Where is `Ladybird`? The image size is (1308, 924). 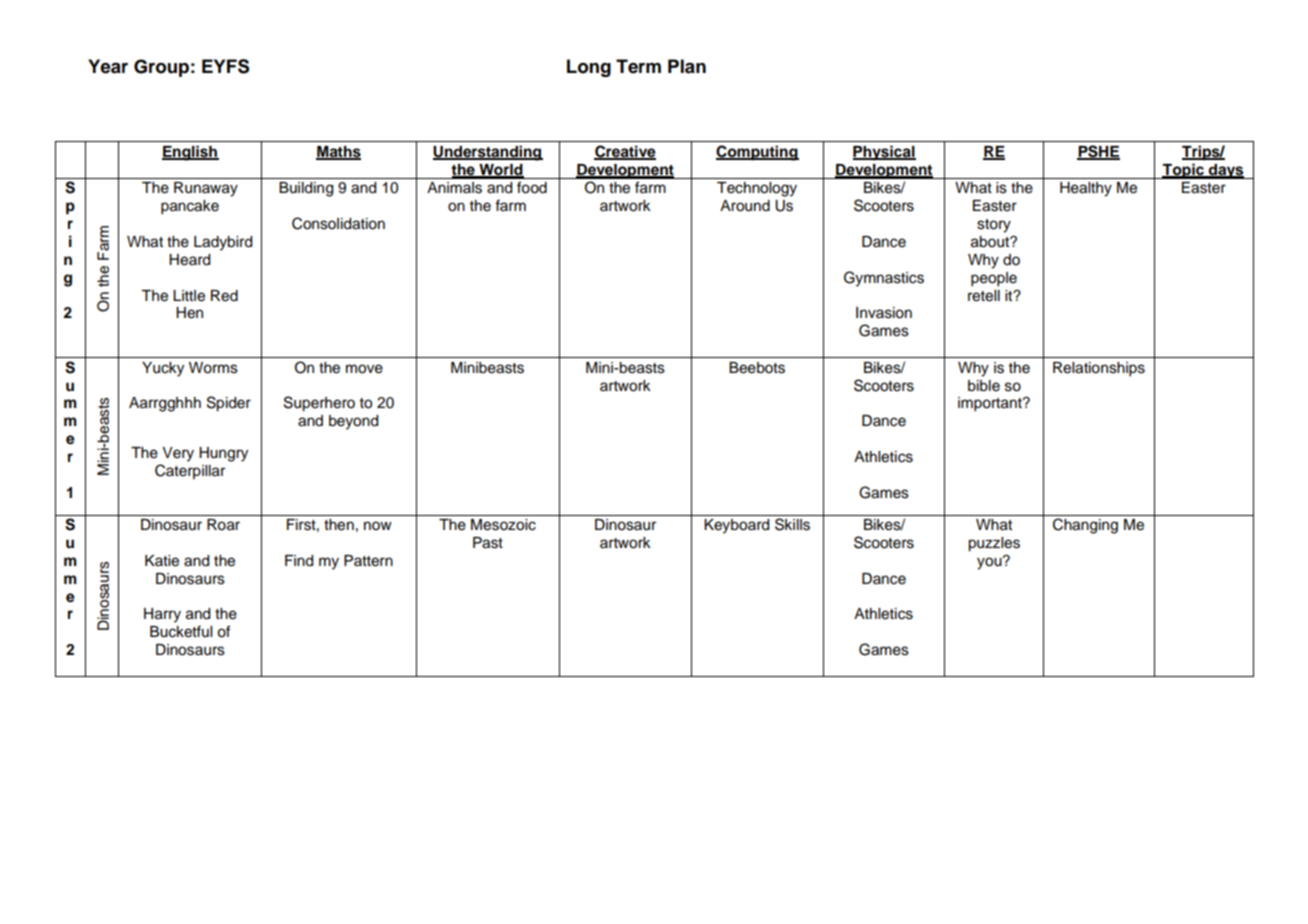
Ladybird is located at coordinates (223, 243).
